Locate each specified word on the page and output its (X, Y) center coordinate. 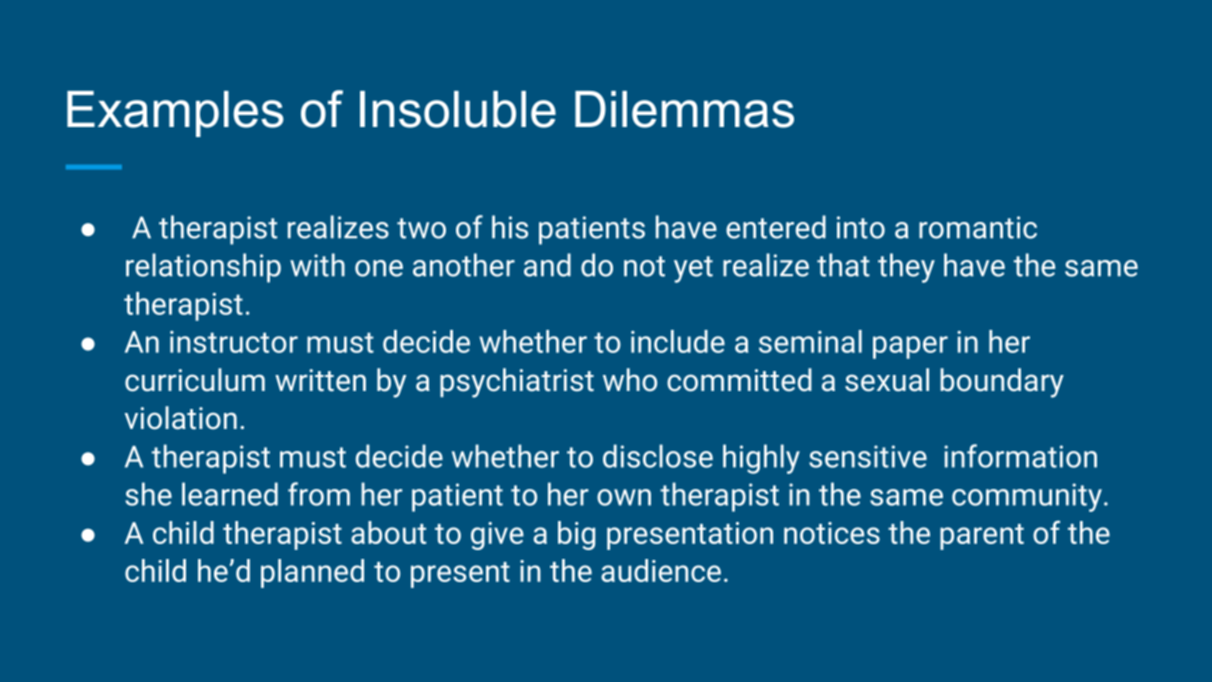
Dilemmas (684, 109)
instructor (234, 342)
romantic (978, 227)
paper (910, 347)
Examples (175, 114)
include (678, 341)
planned (312, 573)
